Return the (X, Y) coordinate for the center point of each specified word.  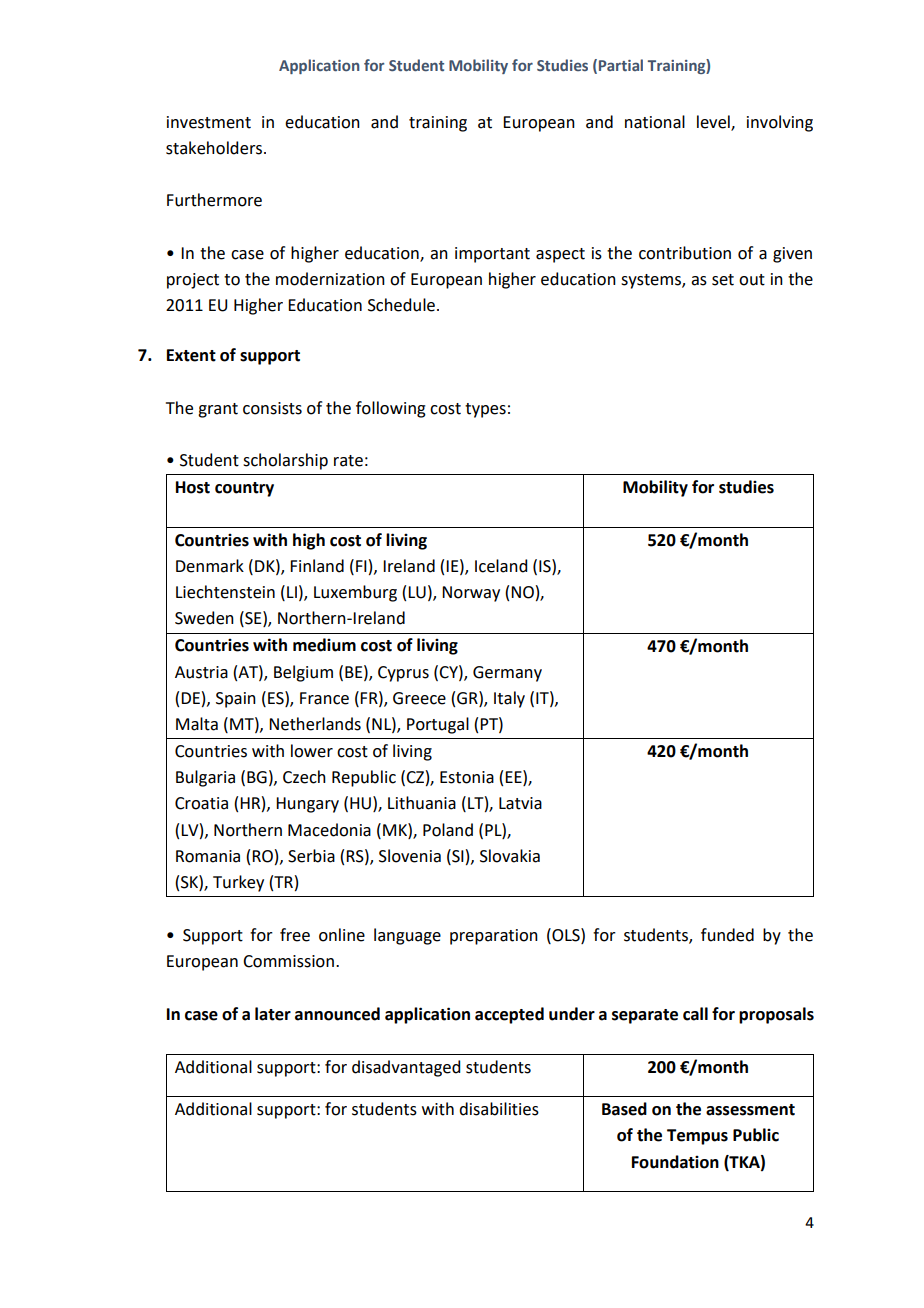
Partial (621, 65)
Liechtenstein (225, 592)
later (273, 1014)
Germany (507, 674)
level (714, 122)
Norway (471, 594)
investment (209, 122)
